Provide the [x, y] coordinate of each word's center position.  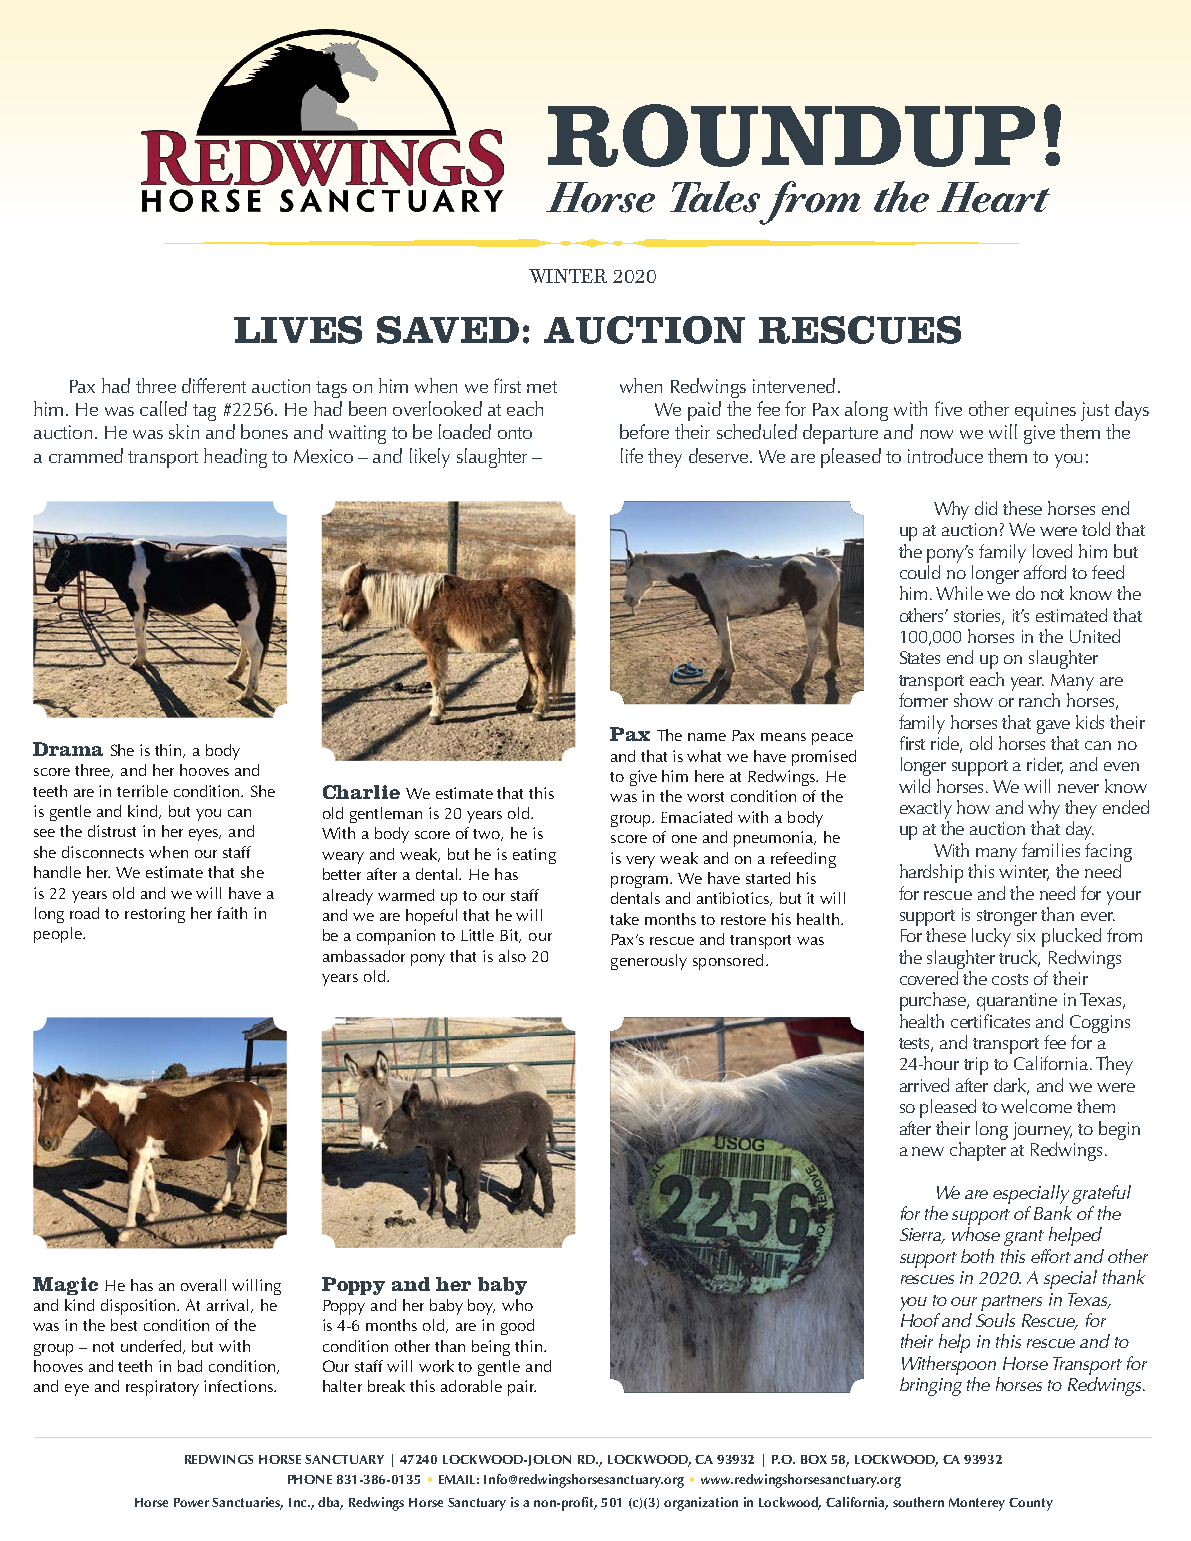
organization [701, 1504]
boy [481, 1307]
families [1051, 850]
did [986, 508]
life [632, 455]
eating [534, 856]
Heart [993, 197]
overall [203, 1285]
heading [235, 458]
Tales [715, 197]
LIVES [298, 330]
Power [191, 1502]
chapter [978, 1151]
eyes [205, 835]
